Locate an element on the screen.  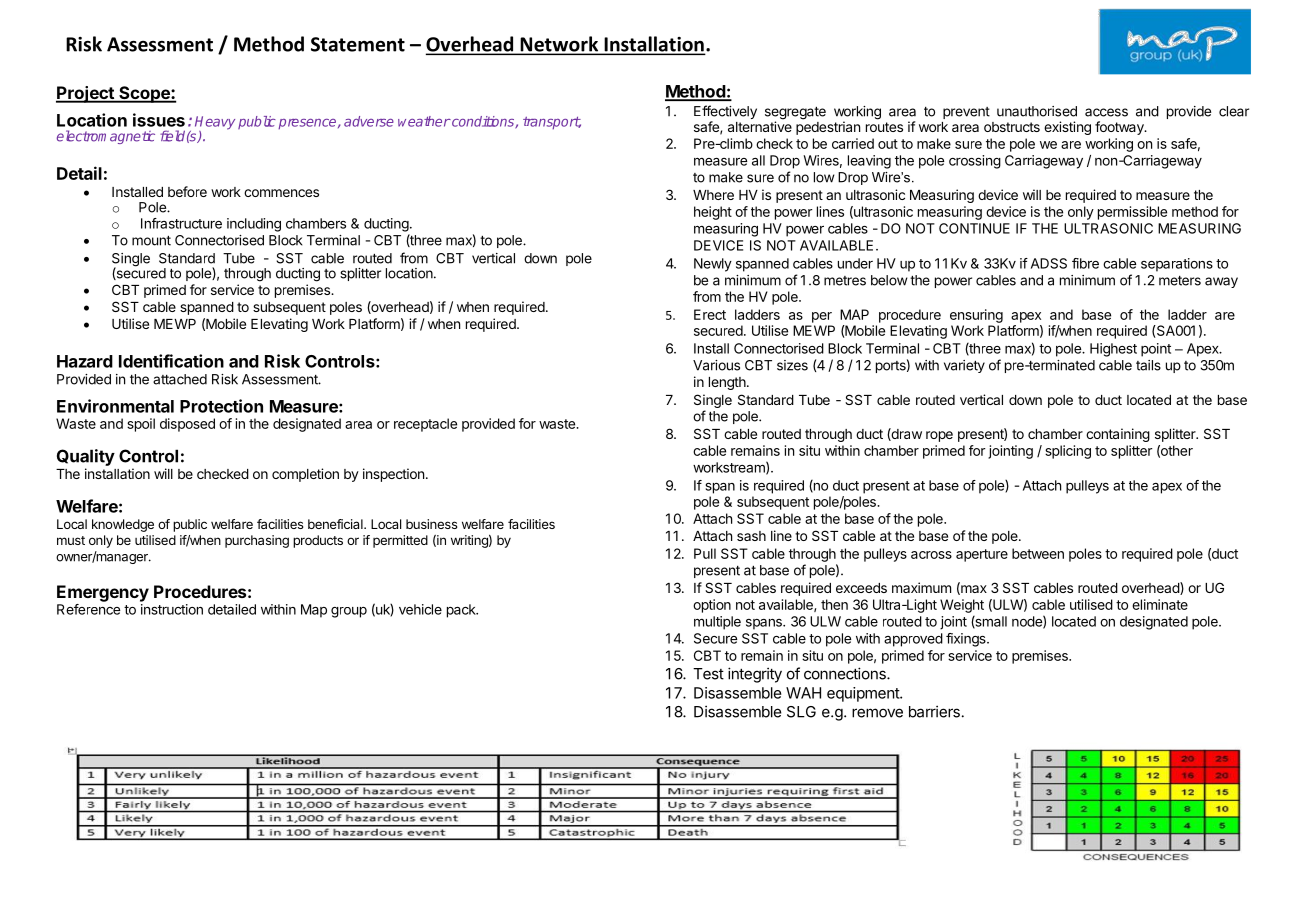
splicing is located at coordinates (1068, 452).
